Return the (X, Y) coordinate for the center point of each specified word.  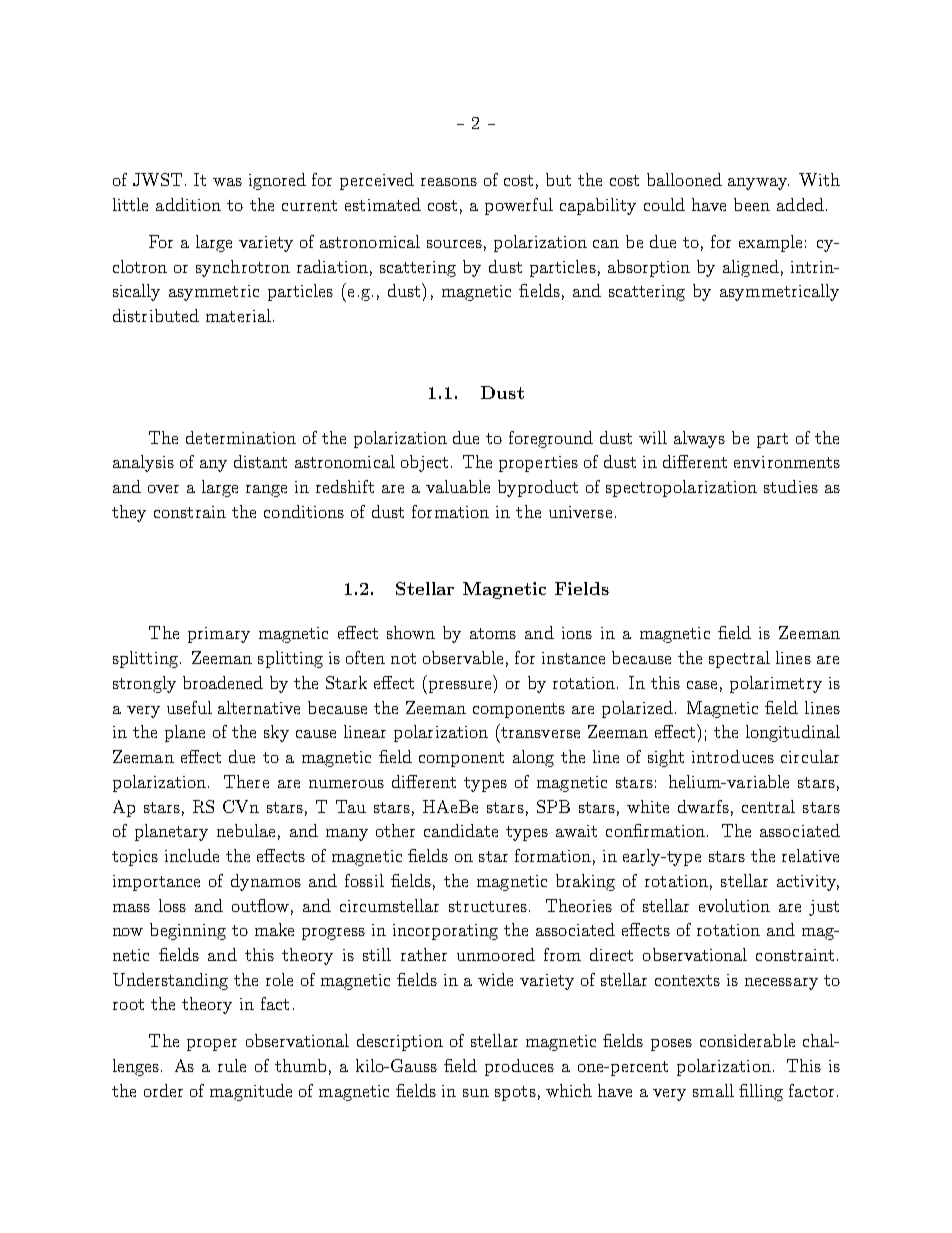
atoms (493, 633)
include (192, 855)
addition (188, 204)
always (699, 439)
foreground (551, 439)
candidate (461, 830)
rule (232, 1065)
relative (810, 855)
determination (241, 437)
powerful (519, 206)
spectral (739, 659)
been (752, 204)
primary (219, 635)
